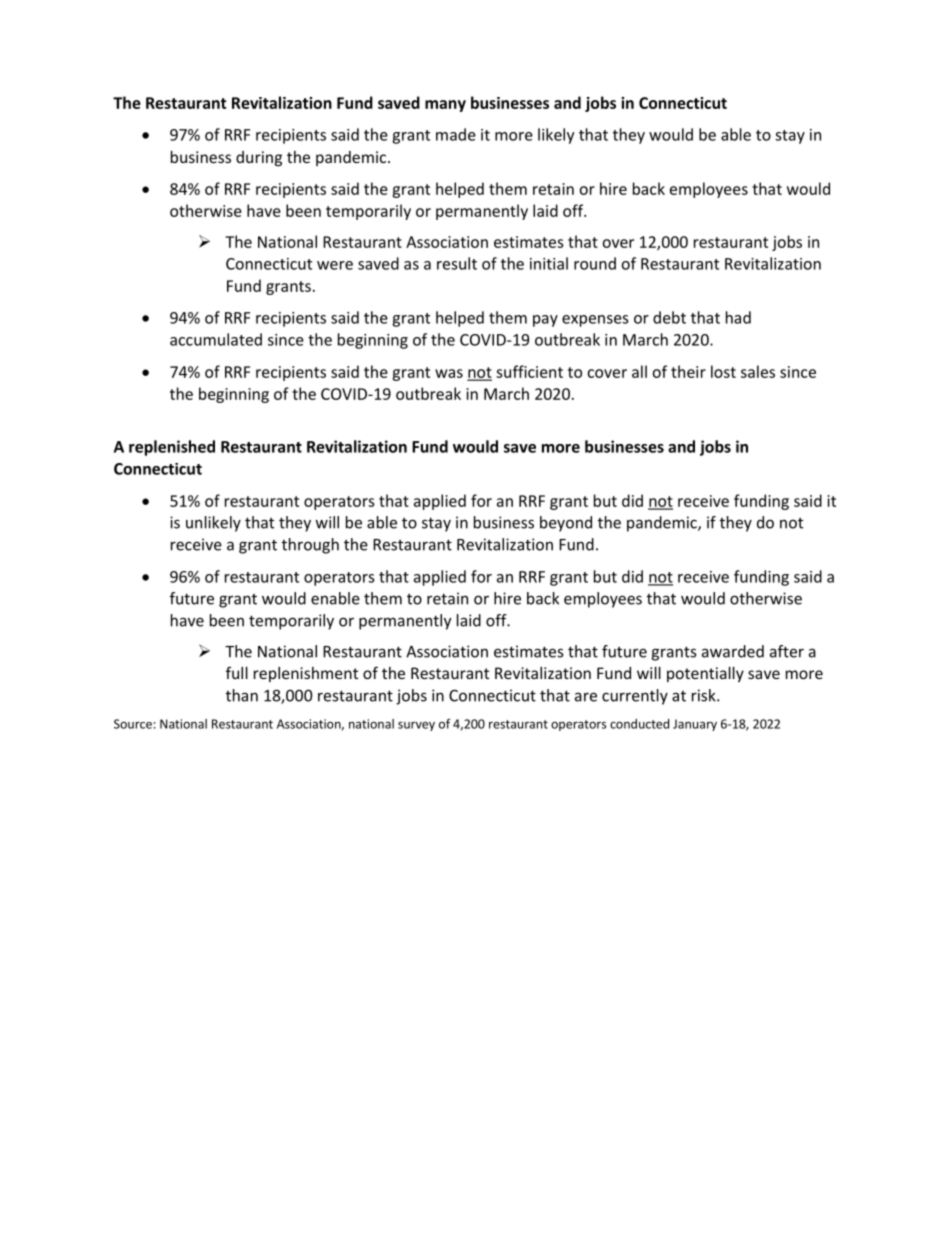  I want to click on than, so click(242, 695).
